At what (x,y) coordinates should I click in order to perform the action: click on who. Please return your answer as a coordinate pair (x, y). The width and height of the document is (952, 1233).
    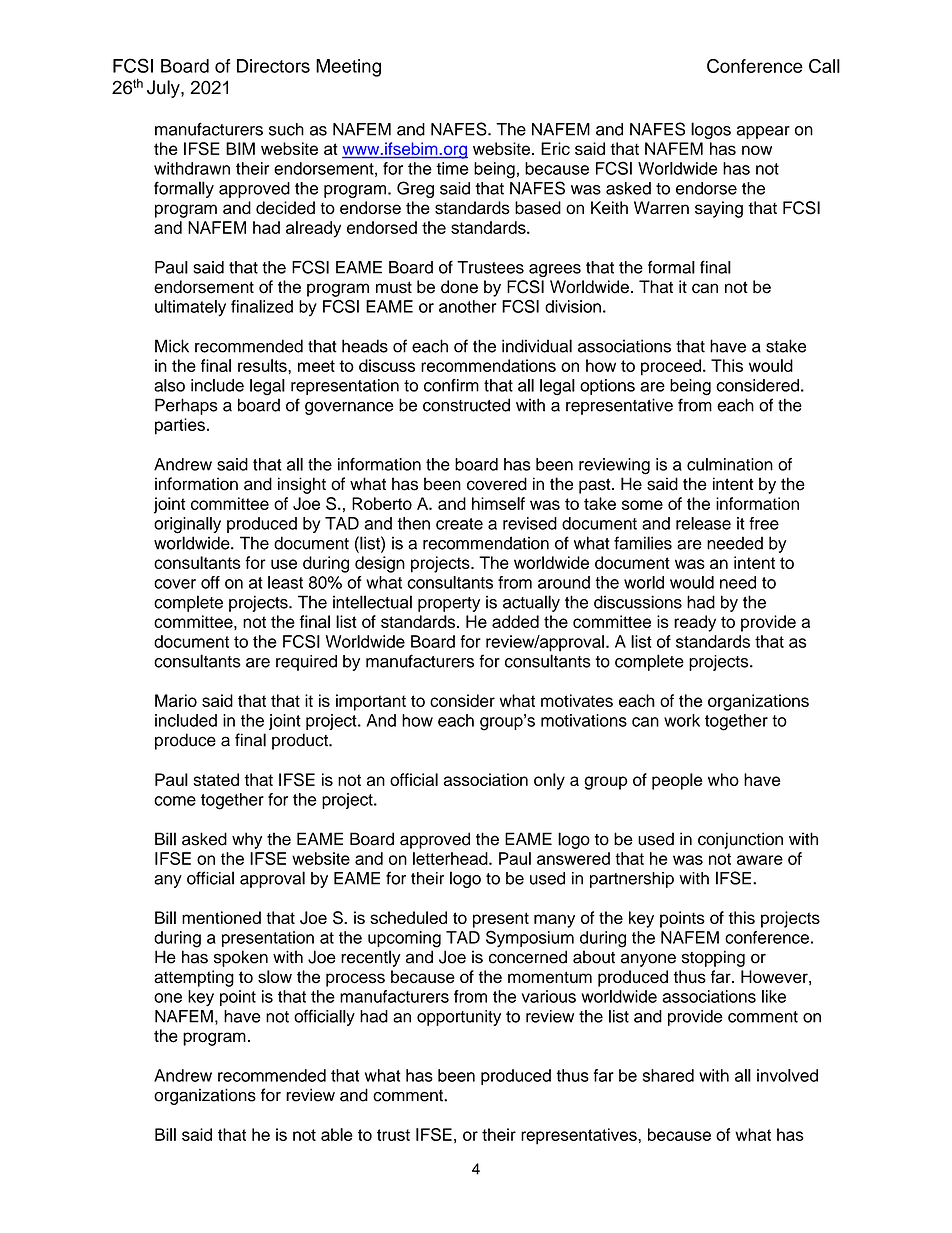
    Looking at the image, I should click on (723, 779).
